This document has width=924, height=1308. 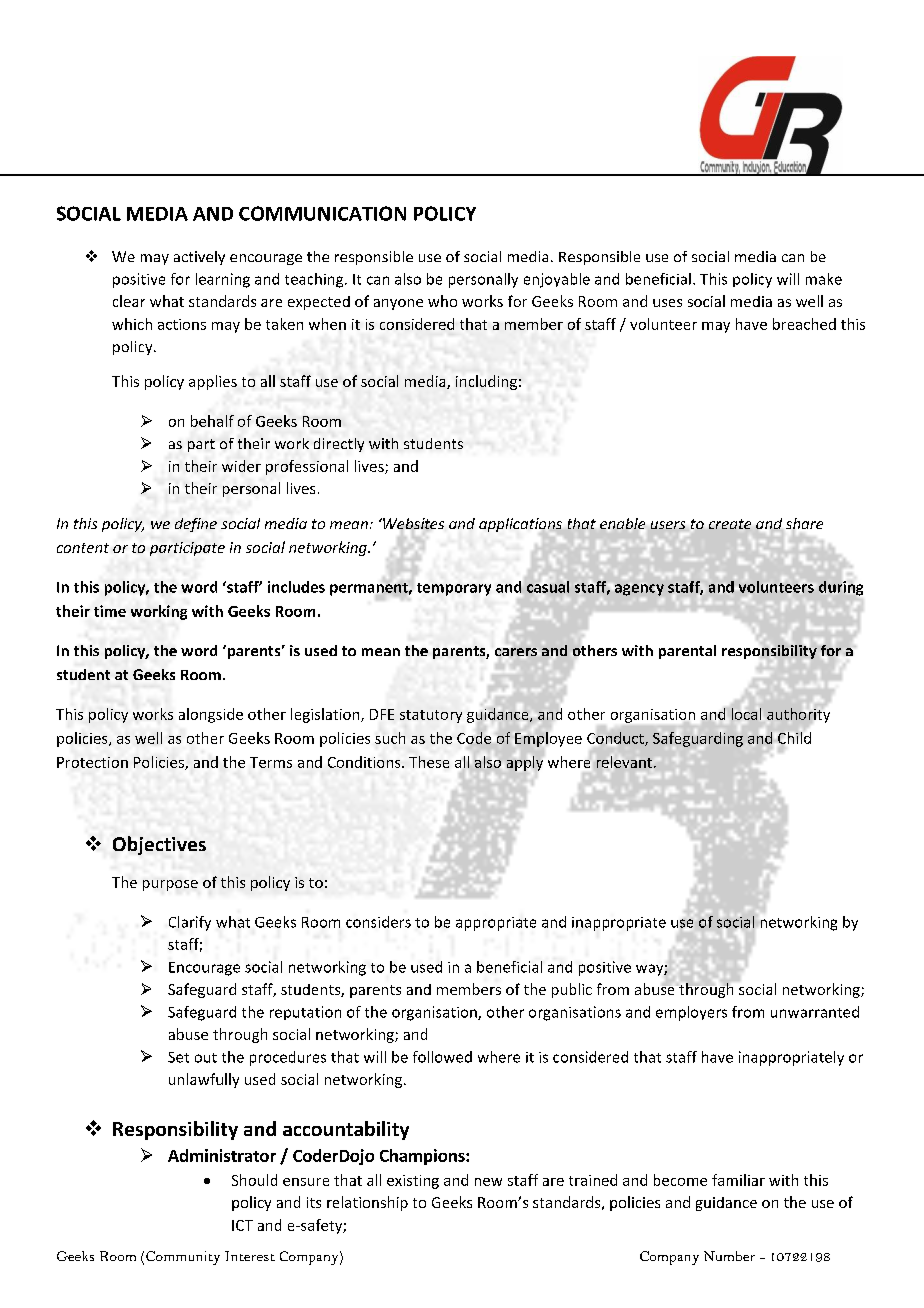 What do you see at coordinates (691, 1013) in the document?
I see `employers` at bounding box center [691, 1013].
